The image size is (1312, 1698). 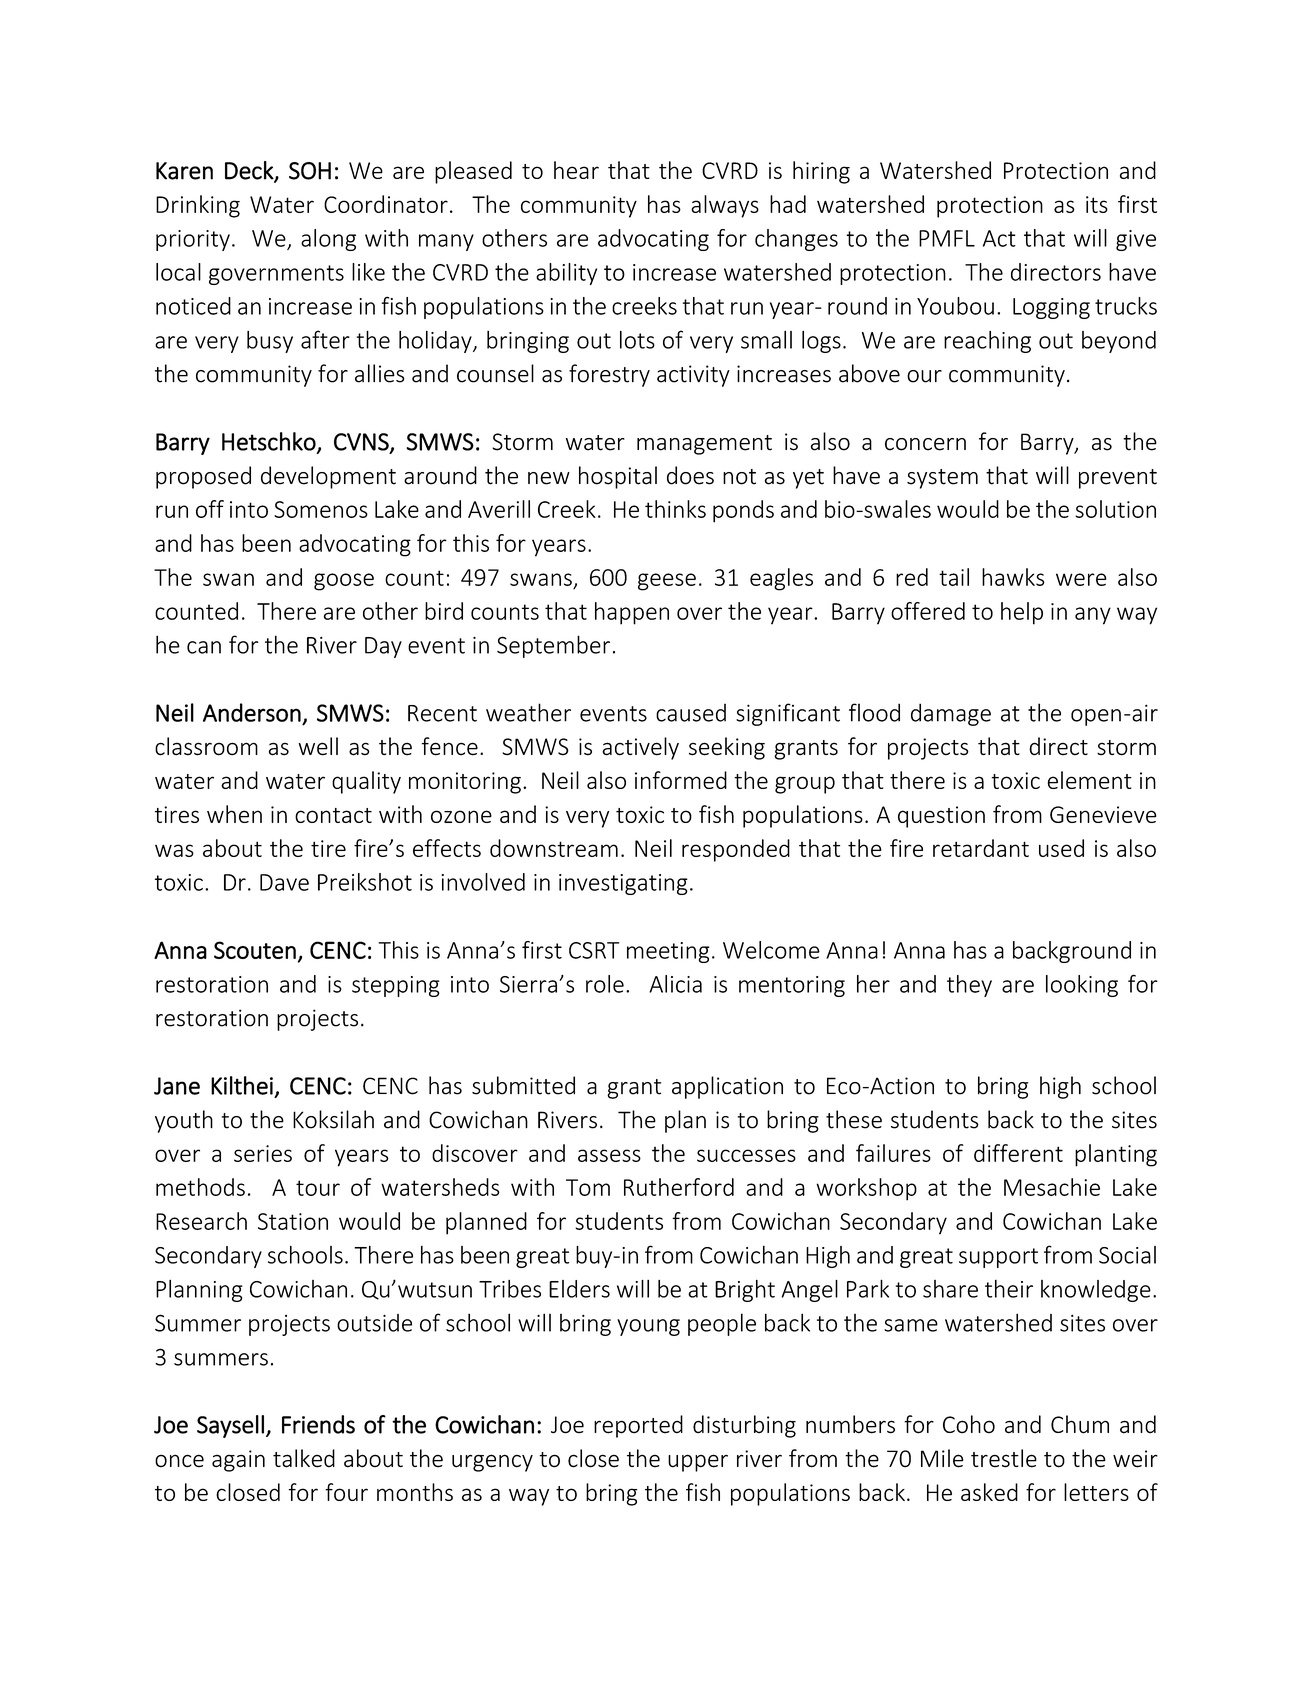 I want to click on always, so click(x=725, y=206).
